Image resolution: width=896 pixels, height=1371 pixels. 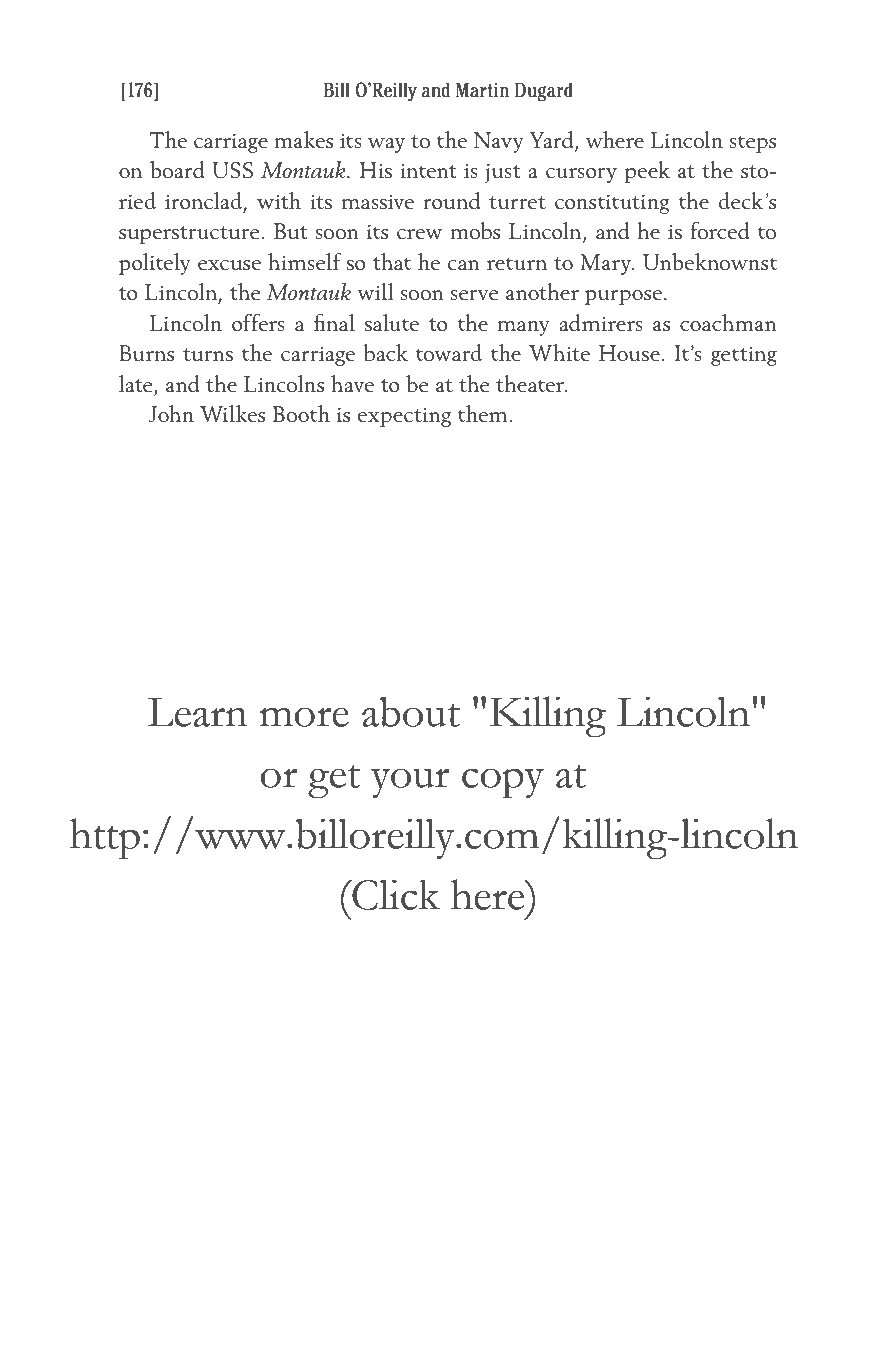 I want to click on Unbeknownst, so click(x=710, y=262).
